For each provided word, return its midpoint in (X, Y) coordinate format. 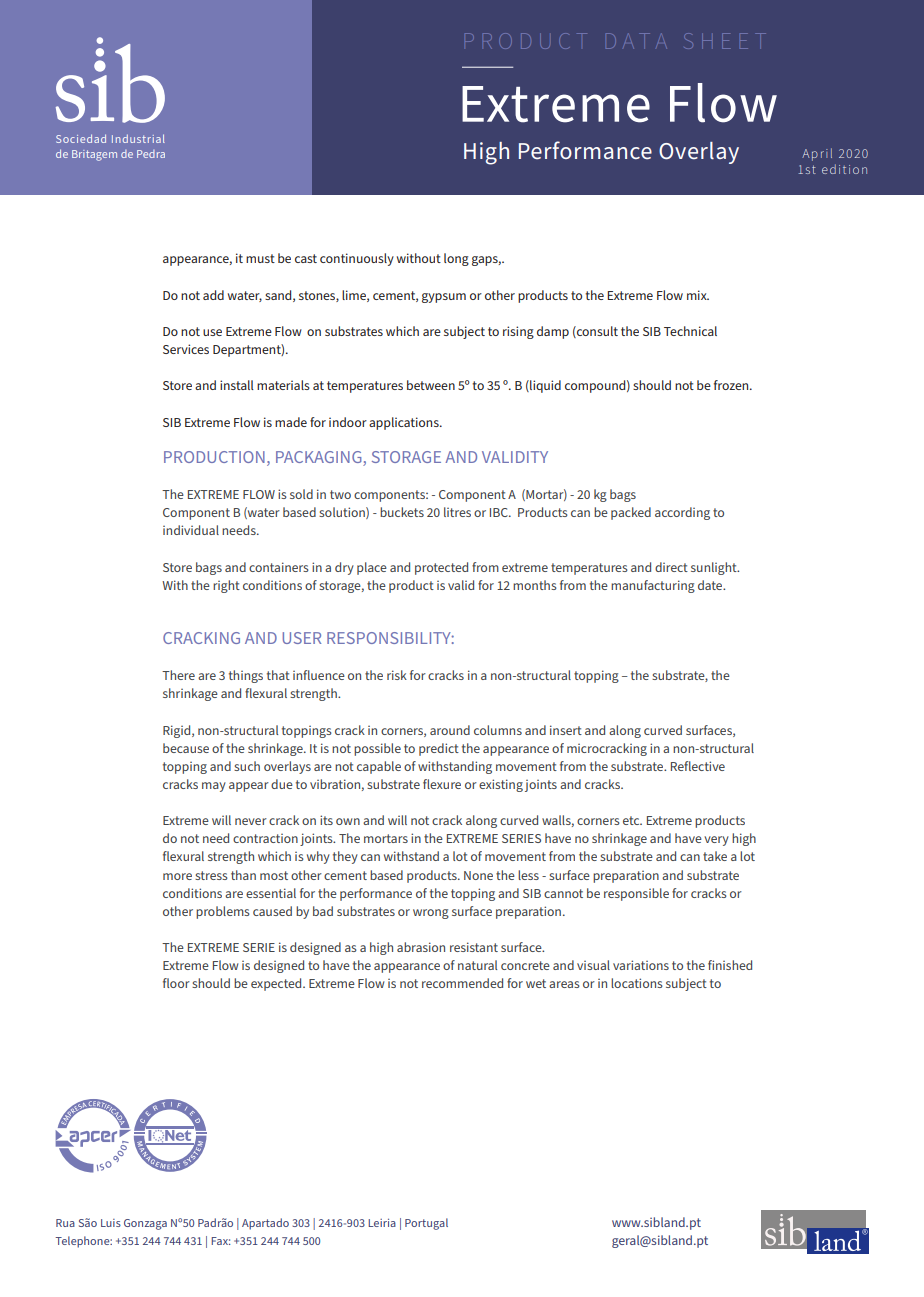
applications (405, 423)
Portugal (426, 1224)
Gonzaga (145, 1224)
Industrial (138, 138)
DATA (635, 41)
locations (637, 983)
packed (631, 513)
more (177, 876)
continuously (357, 259)
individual (191, 530)
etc (632, 820)
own (348, 821)
